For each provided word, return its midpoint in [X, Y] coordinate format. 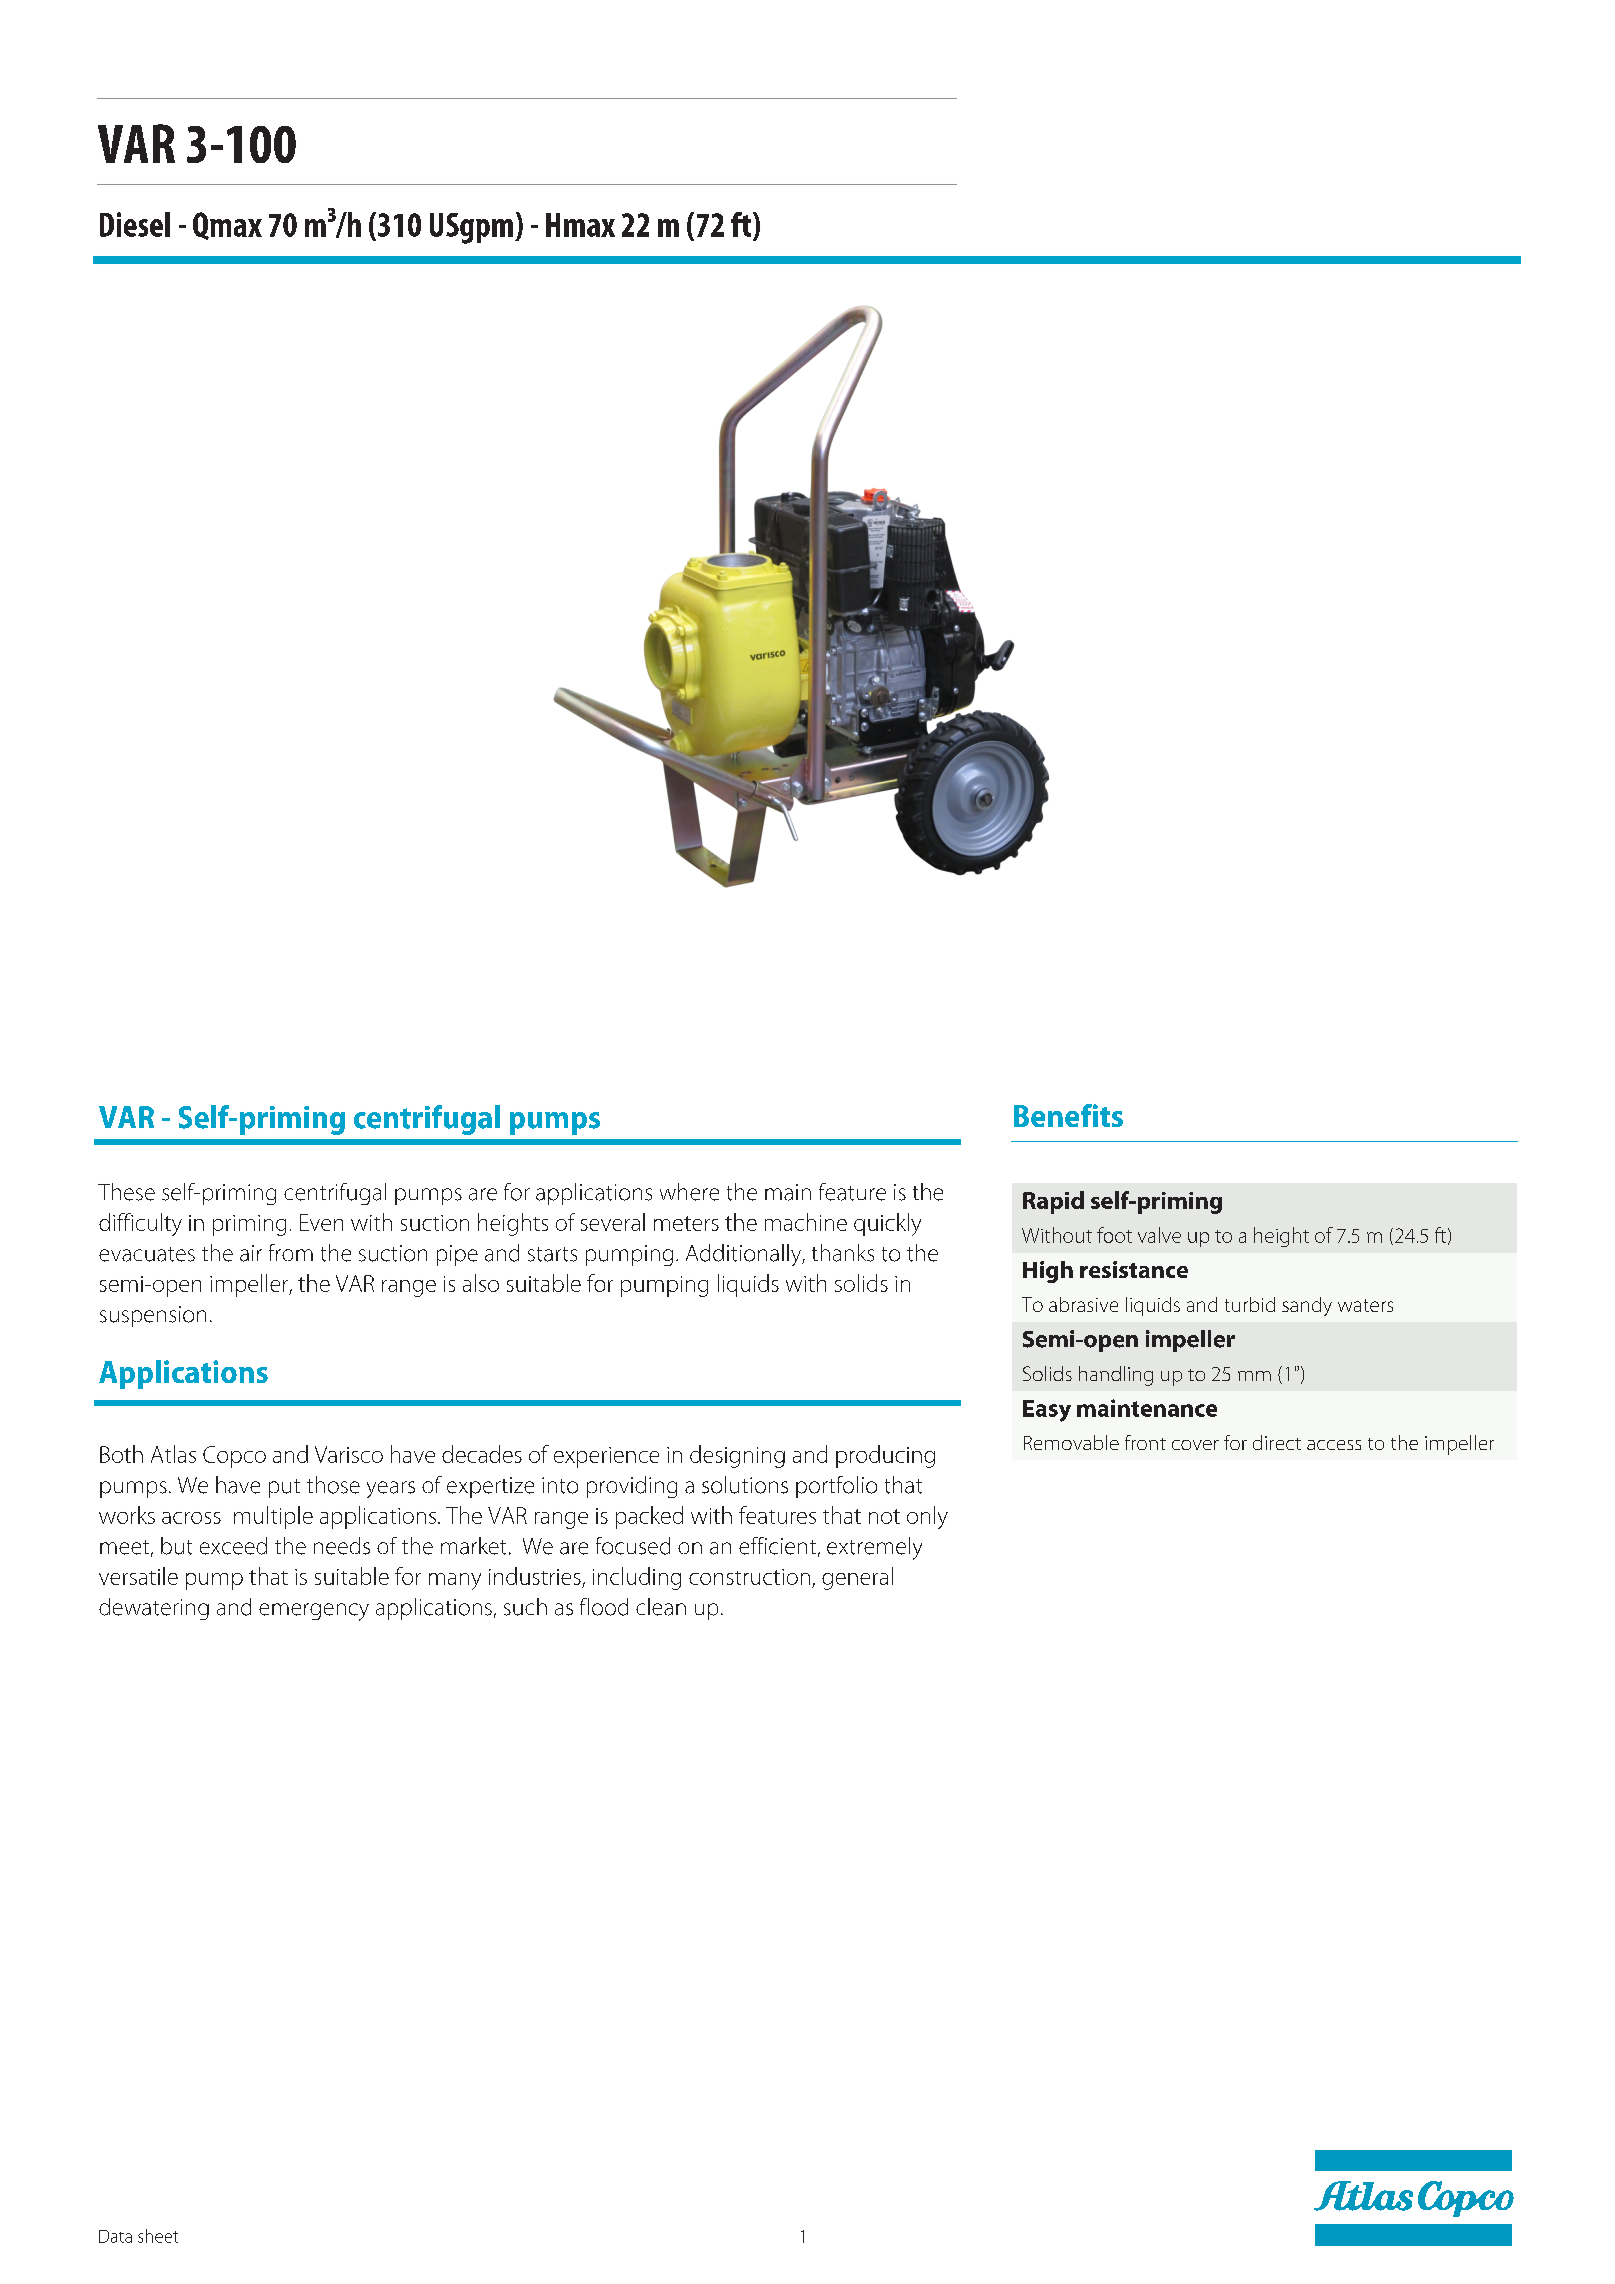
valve [1159, 1235]
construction [749, 1577]
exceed [233, 1546]
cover [1195, 1445]
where [689, 1192]
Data [115, 2236]
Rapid [1053, 1202]
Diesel [135, 224]
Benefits [1068, 1115]
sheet [158, 2236]
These [126, 1192]
